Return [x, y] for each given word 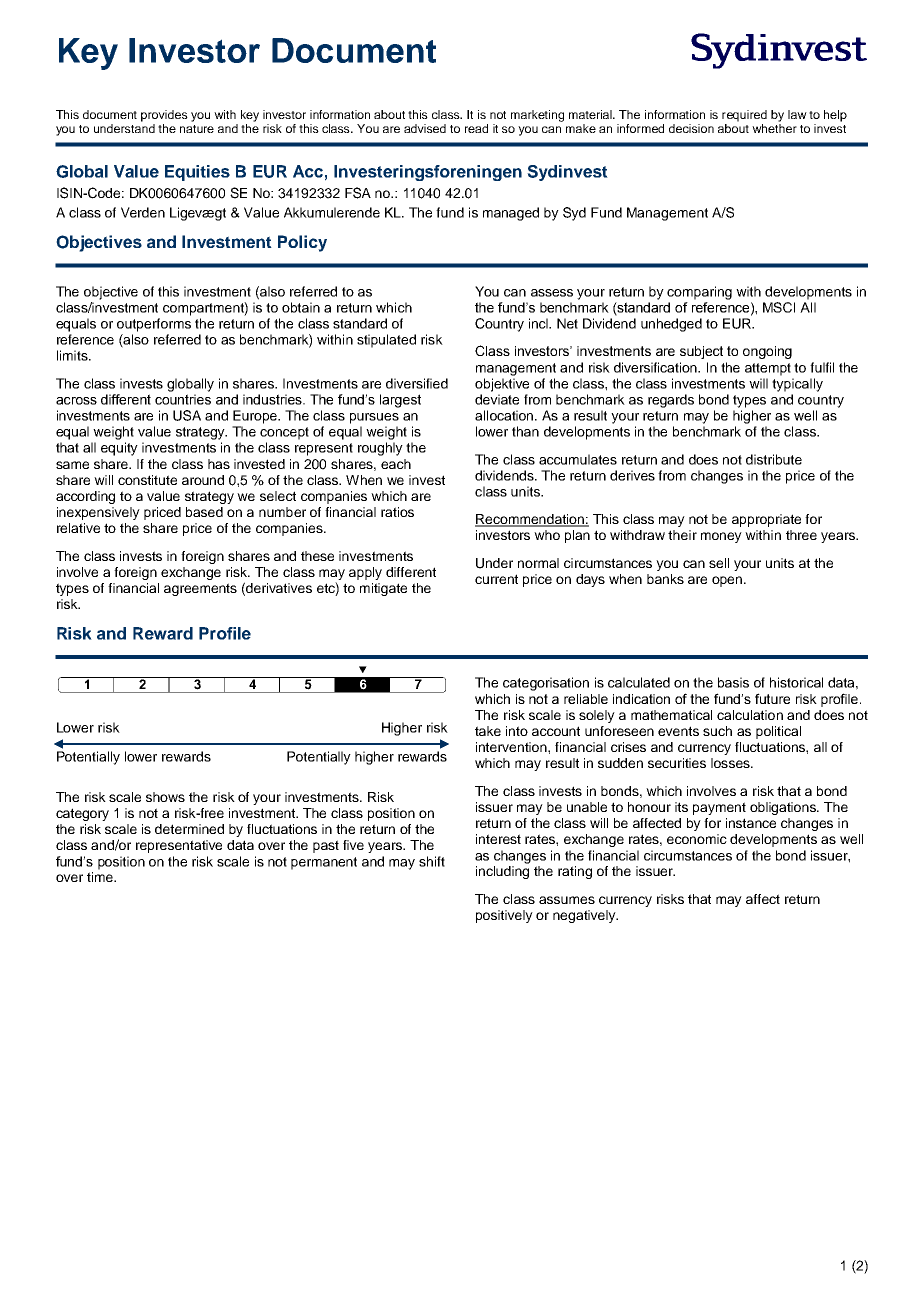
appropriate [766, 520]
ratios [397, 512]
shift [432, 861]
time [101, 877]
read [476, 128]
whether [774, 128]
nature [197, 129]
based [204, 512]
